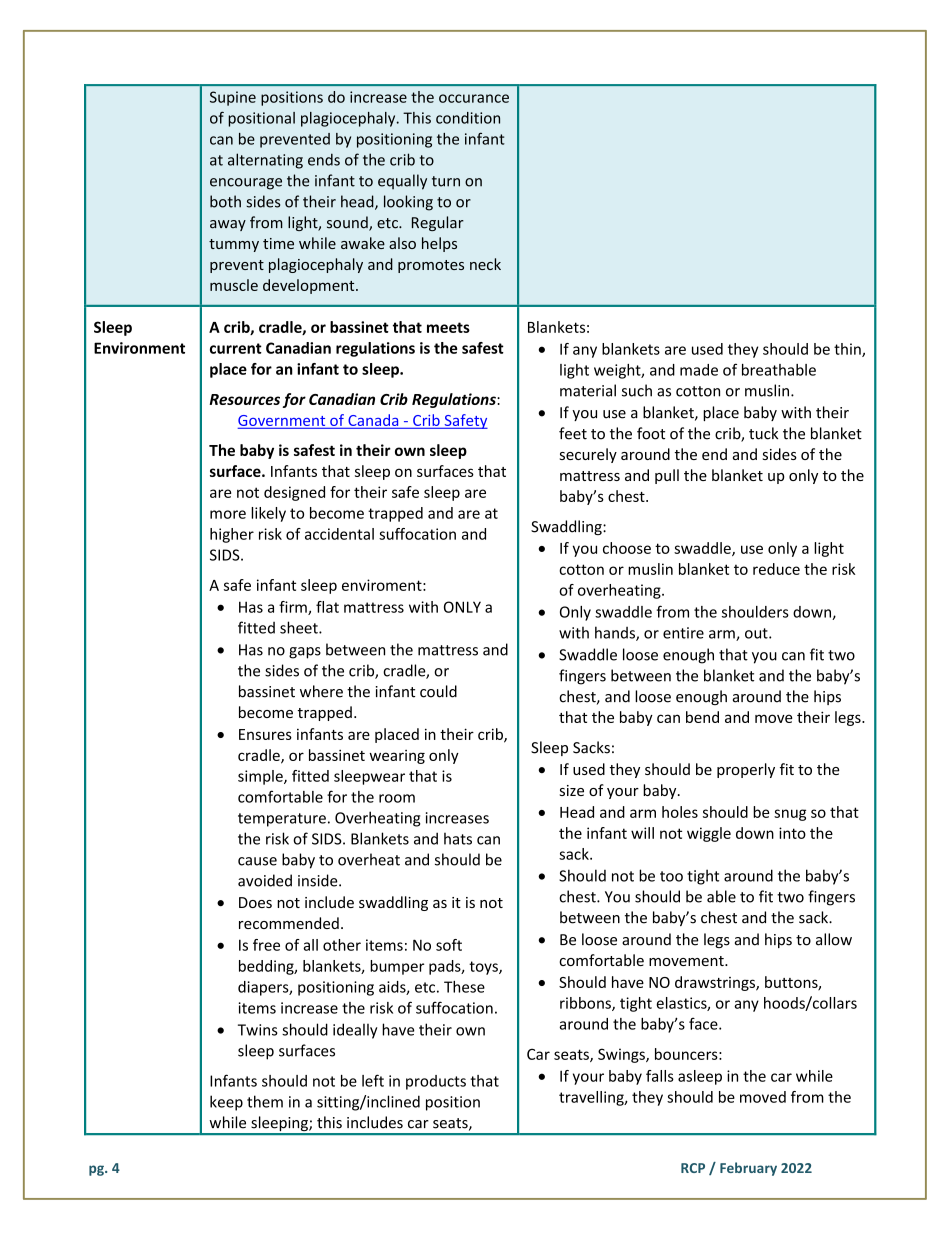 The height and width of the page is (1233, 952). I want to click on keep, so click(226, 1103).
